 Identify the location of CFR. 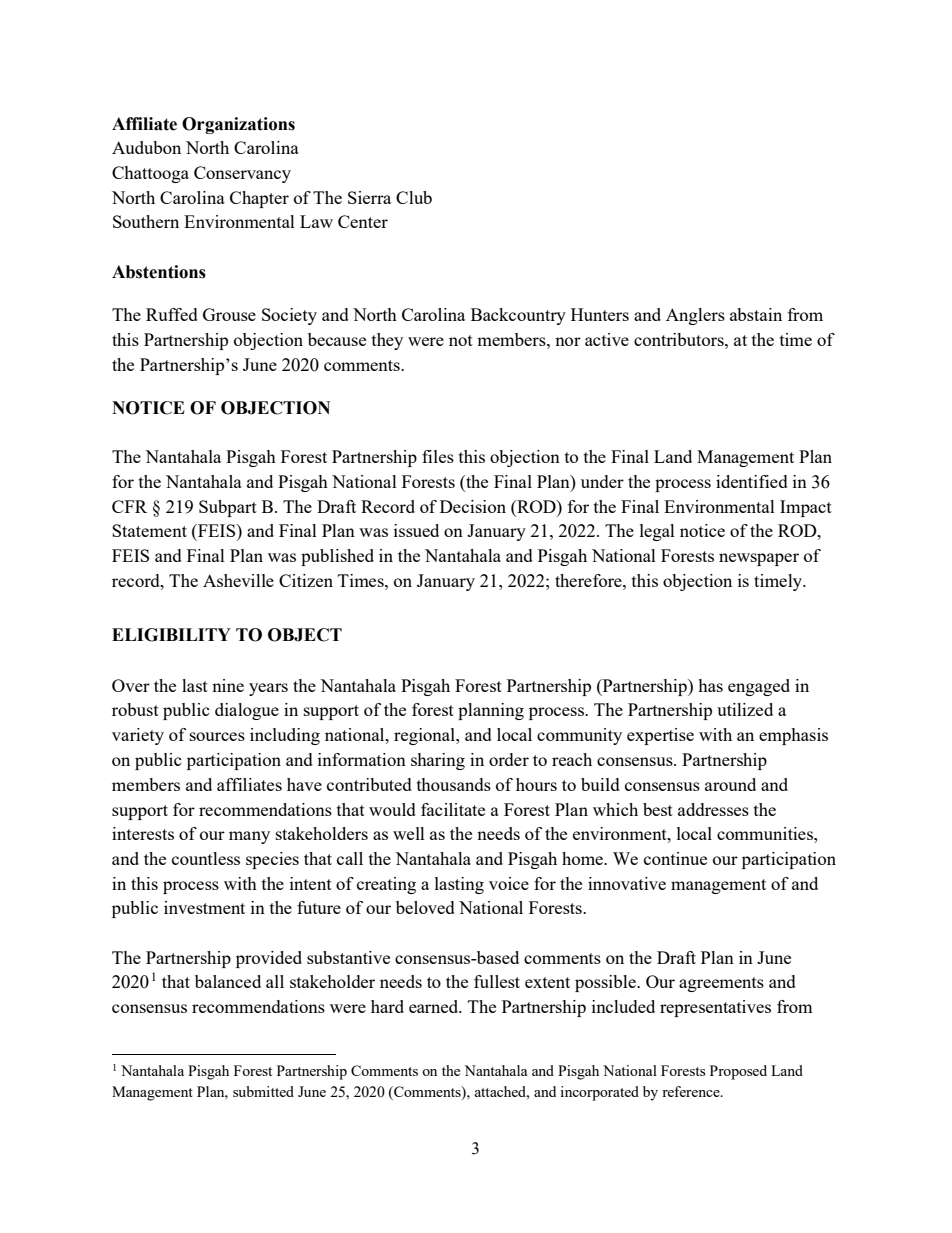
(129, 506).
